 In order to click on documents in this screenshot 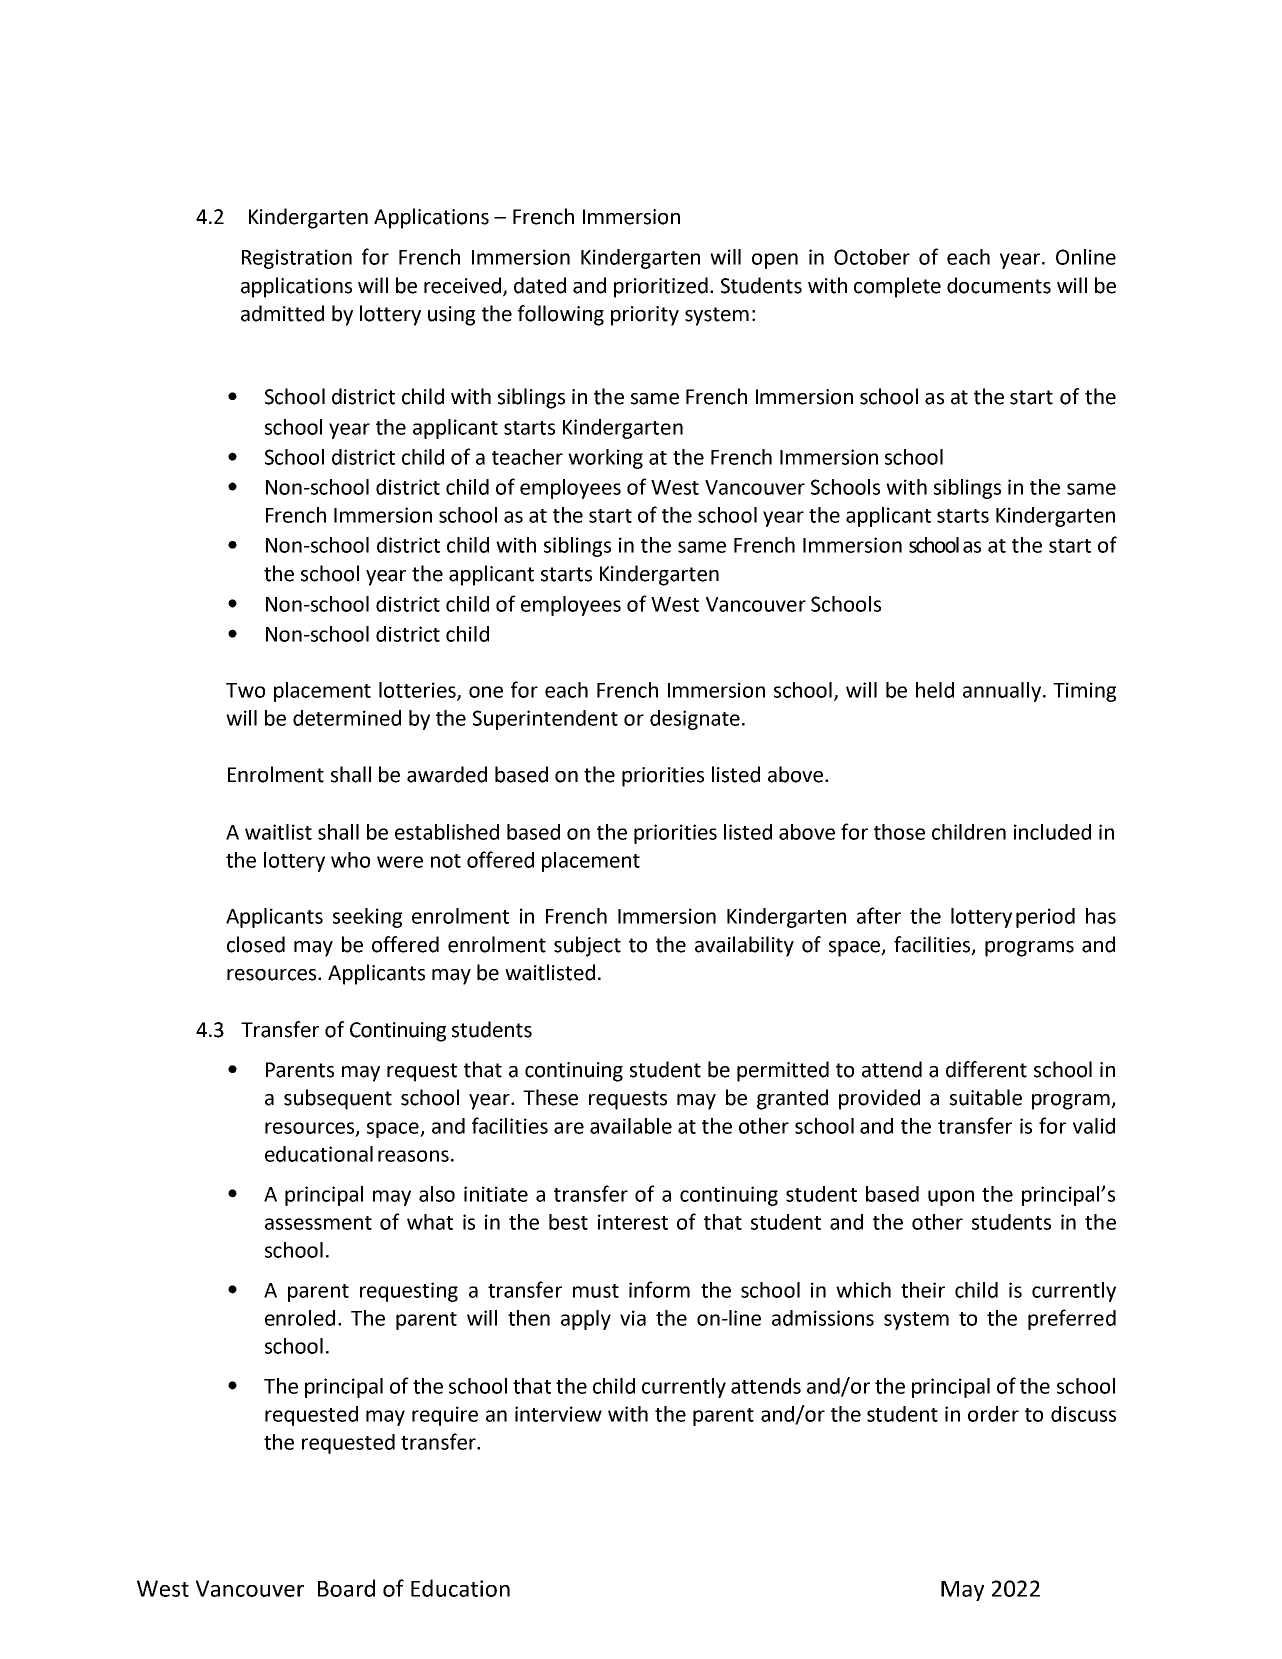, I will do `click(999, 285)`.
